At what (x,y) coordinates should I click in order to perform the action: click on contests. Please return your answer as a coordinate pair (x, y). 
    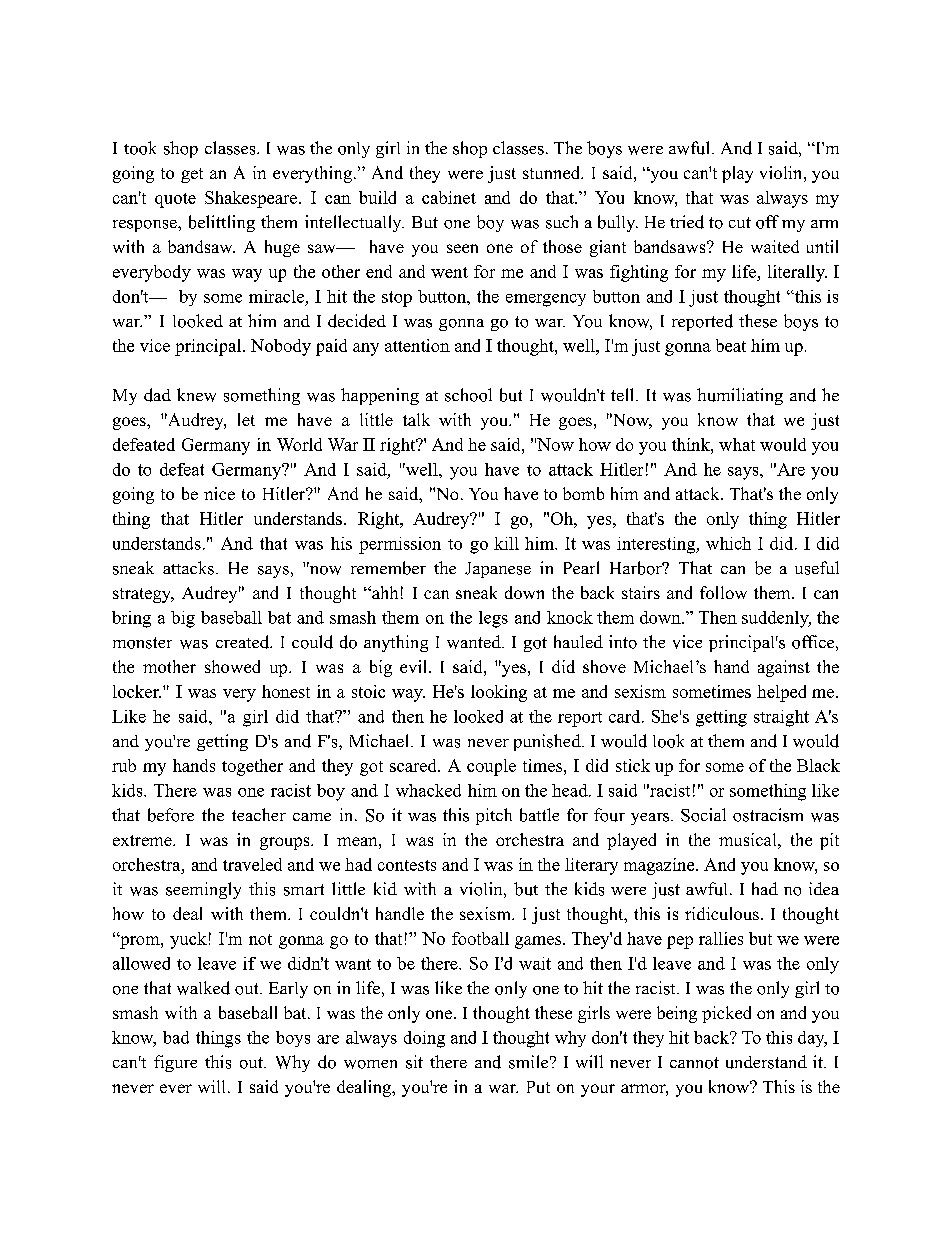
    Looking at the image, I should click on (407, 865).
